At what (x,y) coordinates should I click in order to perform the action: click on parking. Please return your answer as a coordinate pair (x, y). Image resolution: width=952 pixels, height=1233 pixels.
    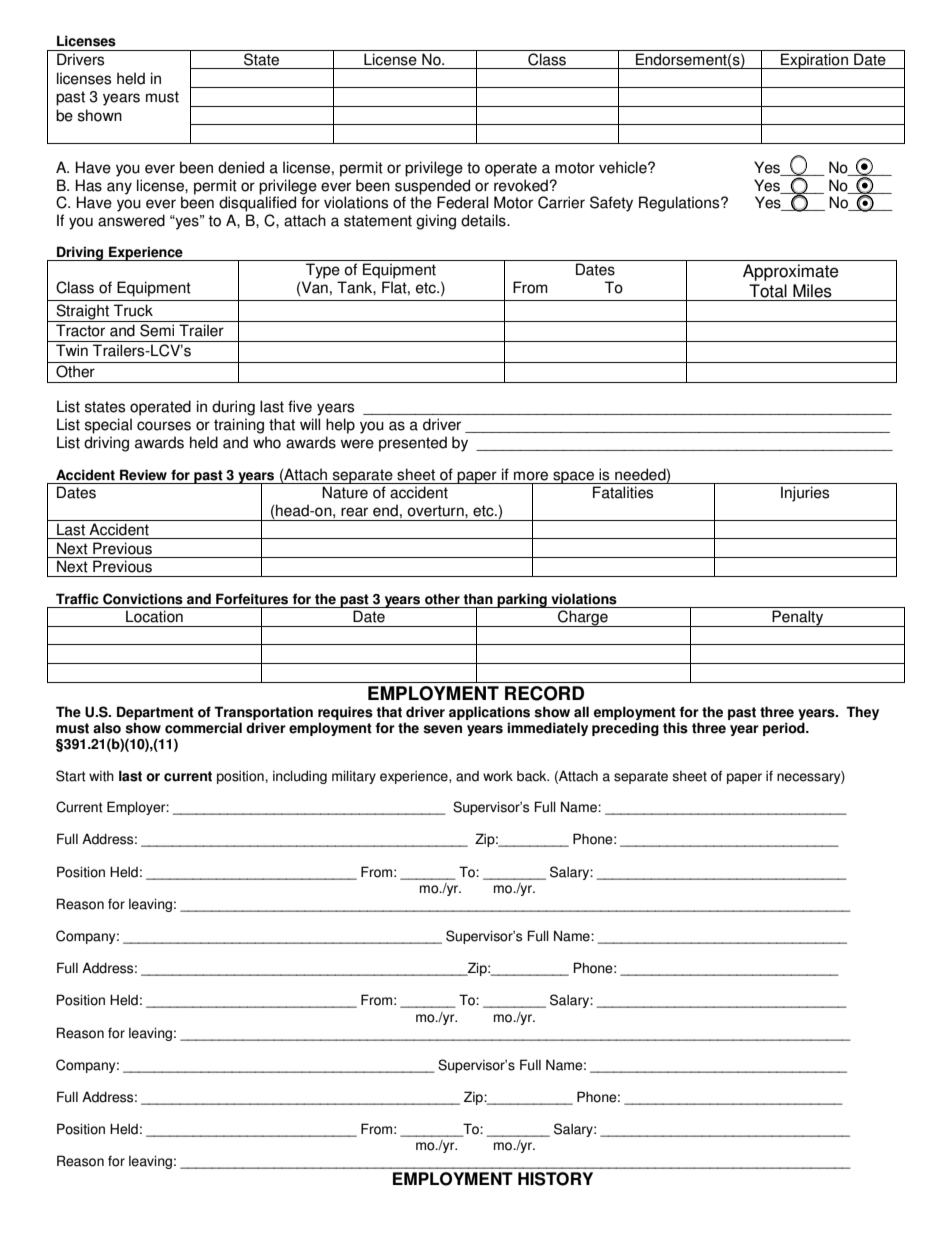
    Looking at the image, I should click on (522, 600).
